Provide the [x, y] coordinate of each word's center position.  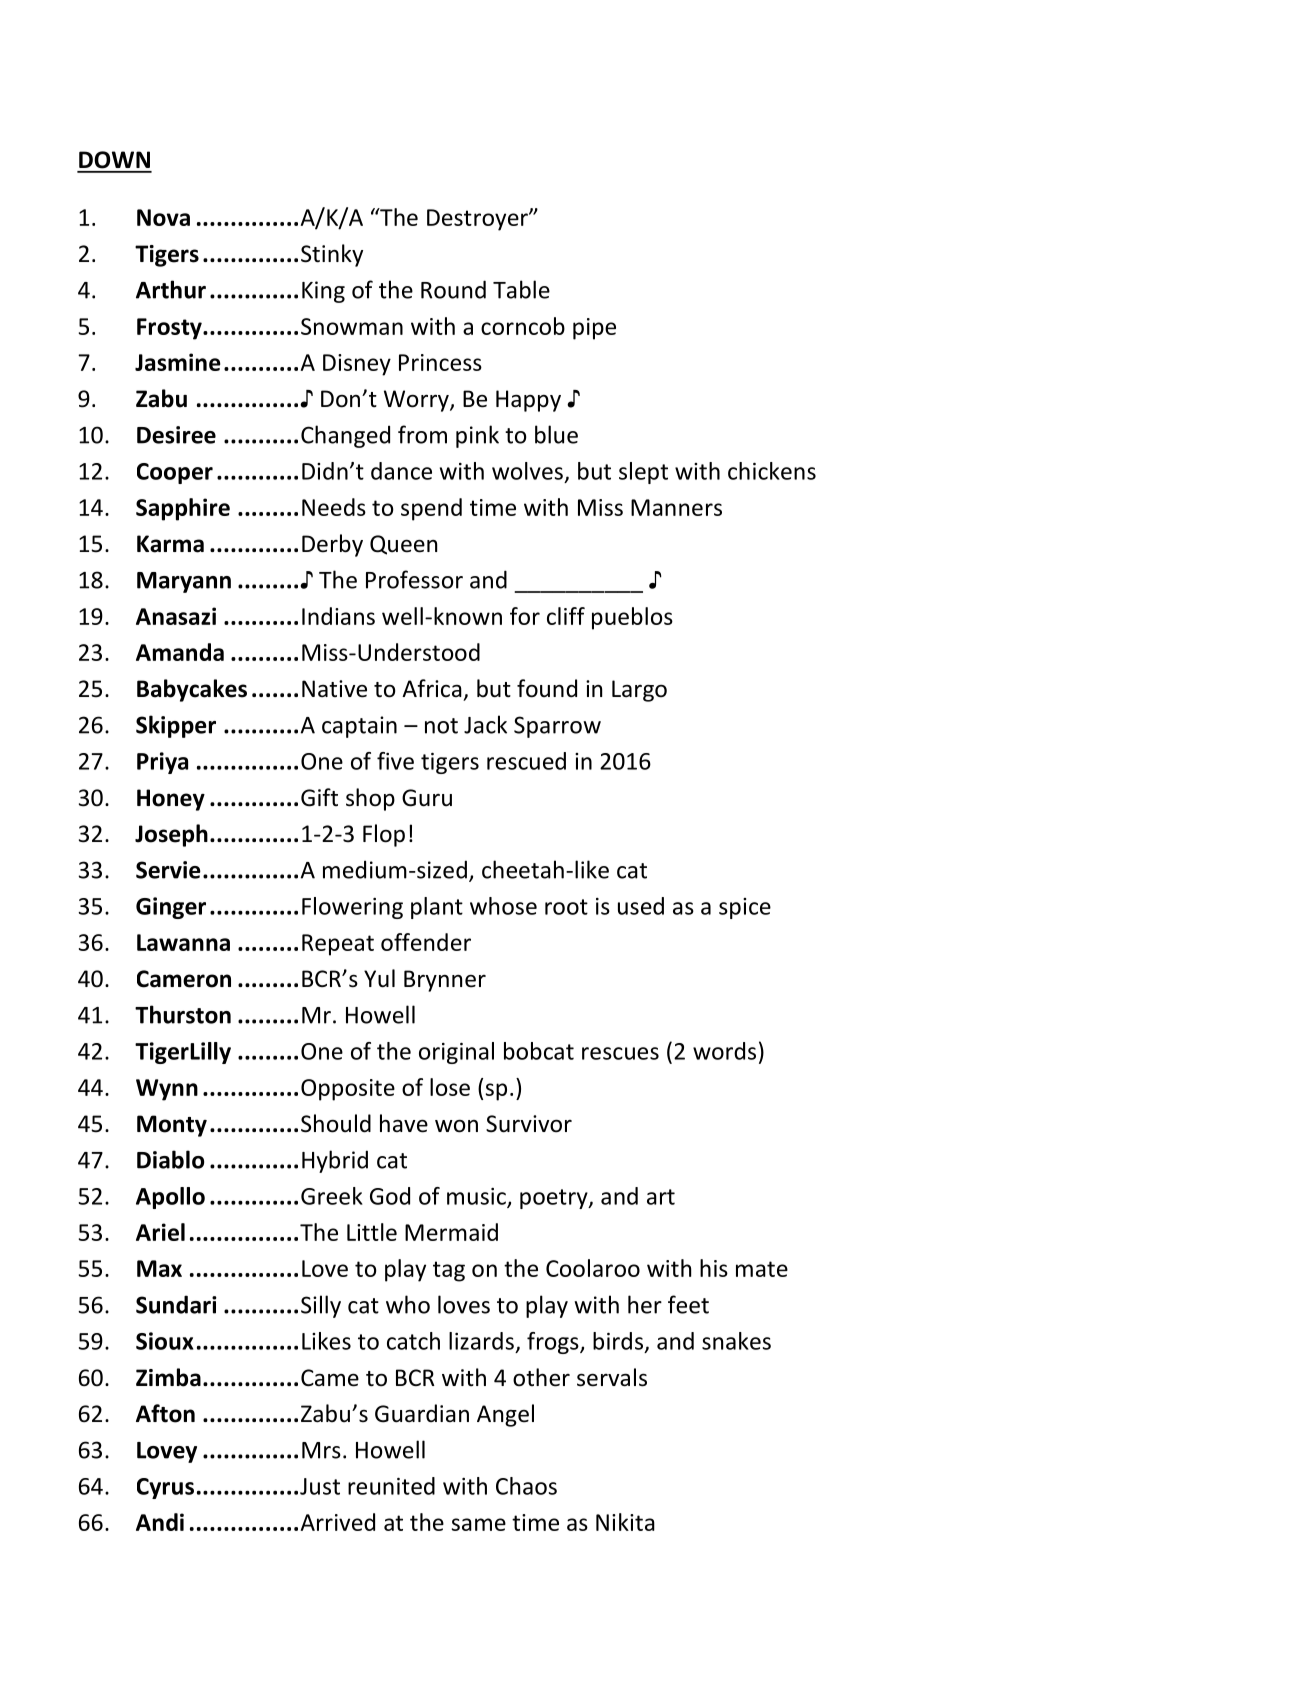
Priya [162, 763]
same [479, 1524]
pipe [594, 329]
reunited [391, 1486]
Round [453, 289]
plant [437, 908]
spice [745, 908]
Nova [163, 217]
